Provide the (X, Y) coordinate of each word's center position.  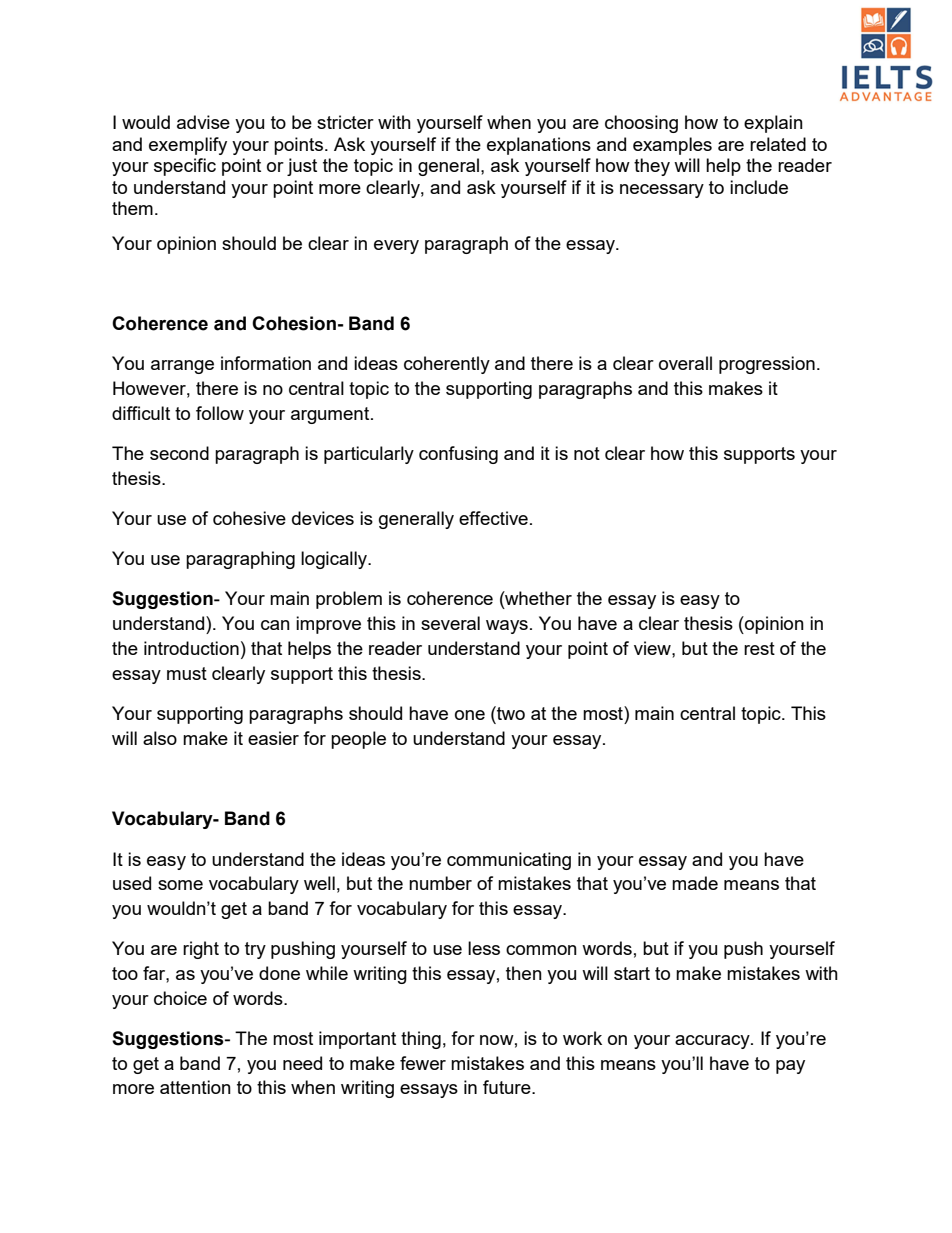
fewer (423, 1063)
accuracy (713, 1042)
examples (672, 146)
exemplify (188, 146)
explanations (539, 146)
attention (195, 1087)
